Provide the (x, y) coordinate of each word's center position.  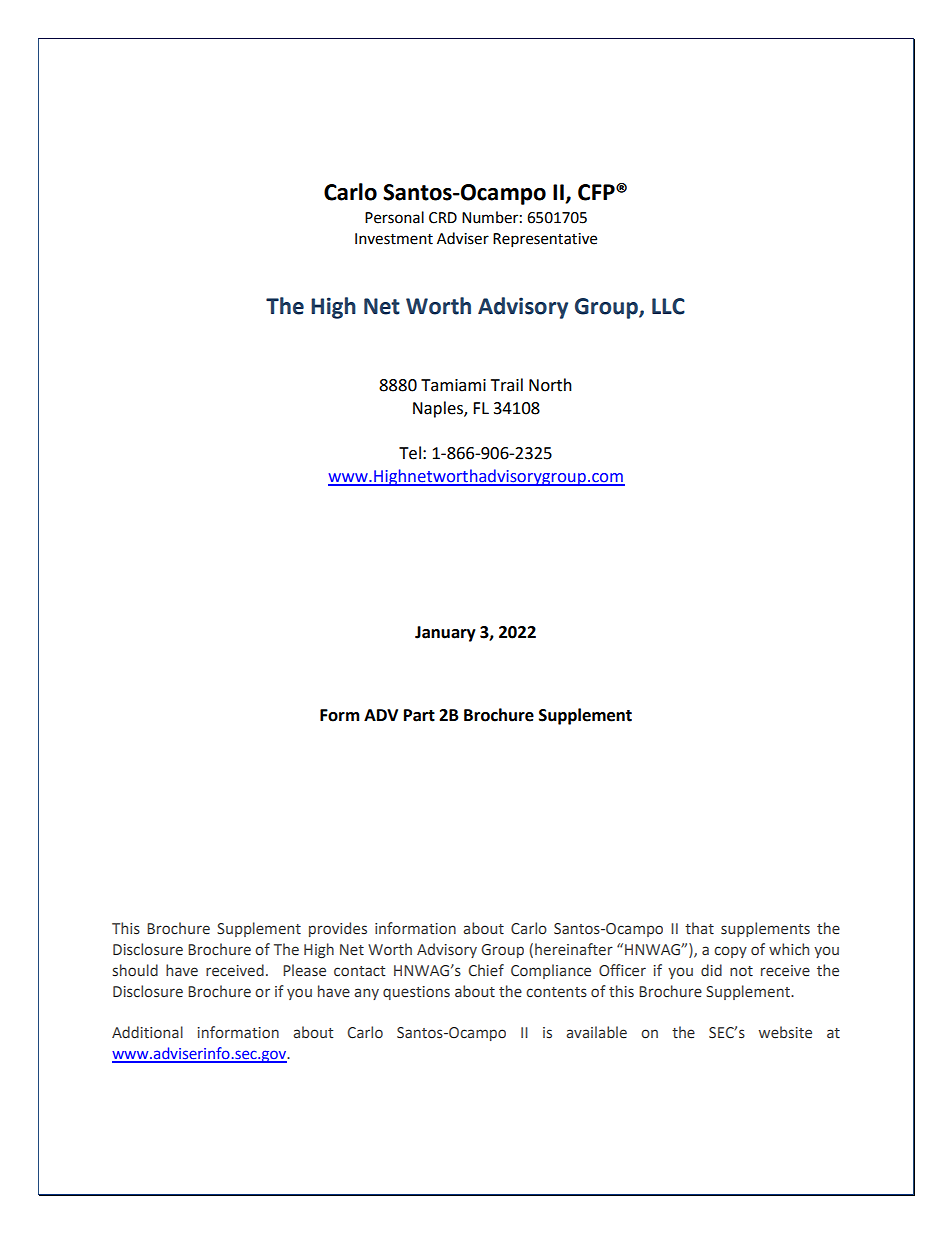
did (711, 970)
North (550, 385)
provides (338, 929)
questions (416, 993)
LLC (668, 306)
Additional (147, 1032)
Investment (394, 239)
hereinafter (574, 949)
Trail (507, 385)
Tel (410, 453)
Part (419, 715)
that (699, 928)
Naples (439, 409)
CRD (443, 218)
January (445, 634)
